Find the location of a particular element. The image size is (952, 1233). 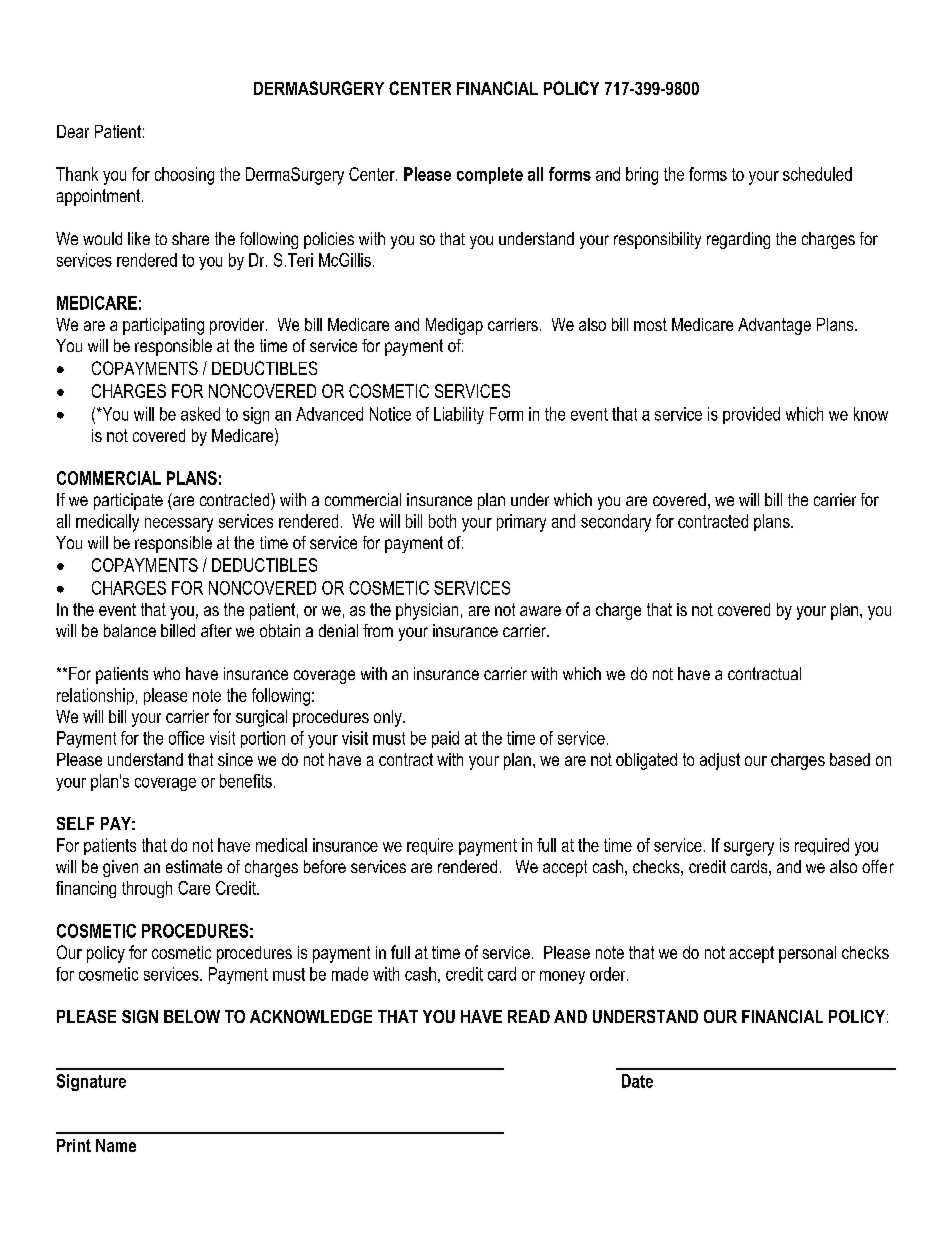

choosing is located at coordinates (184, 176).
